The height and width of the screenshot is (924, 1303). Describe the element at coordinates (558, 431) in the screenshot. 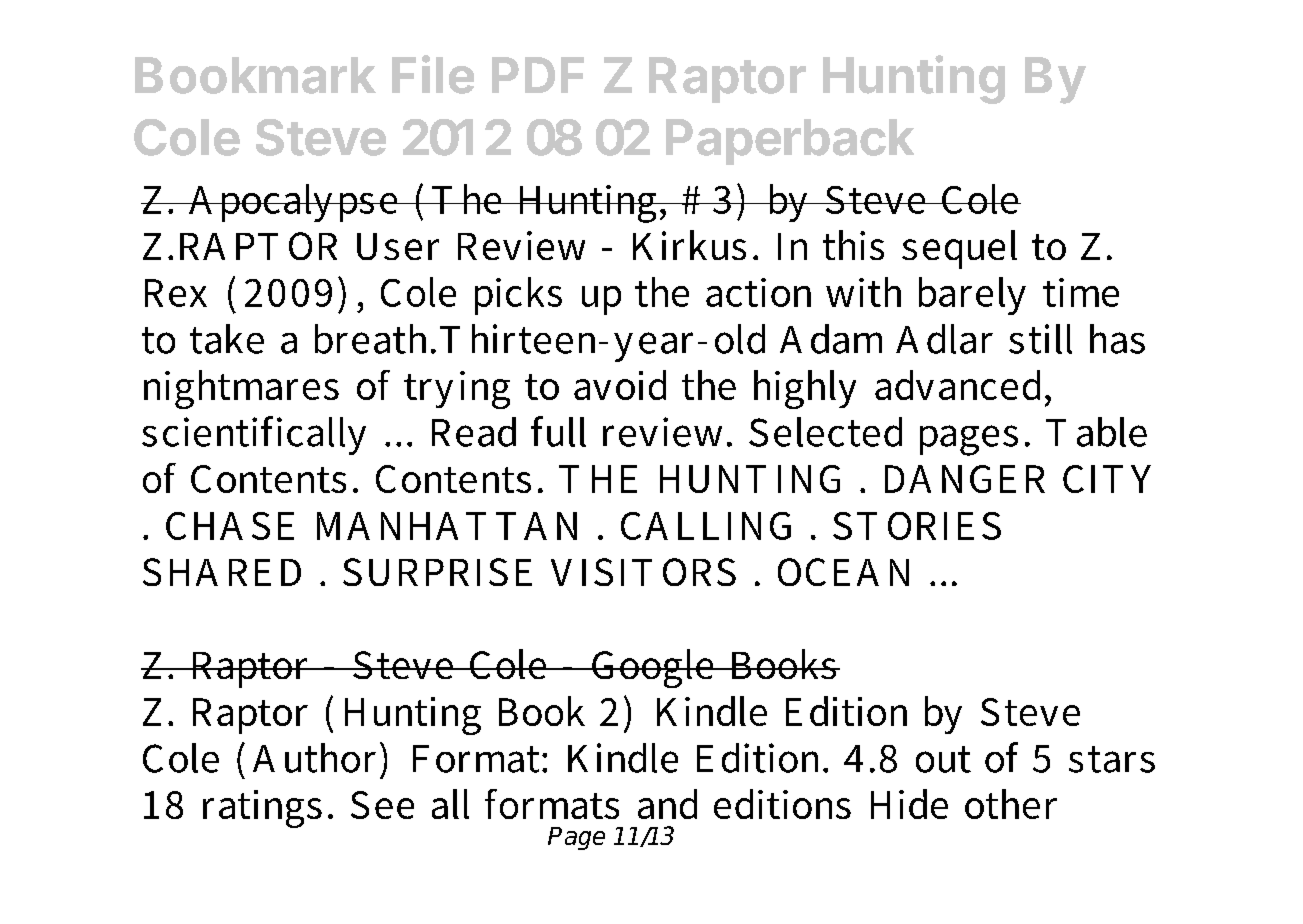

I see `full` at that location.
